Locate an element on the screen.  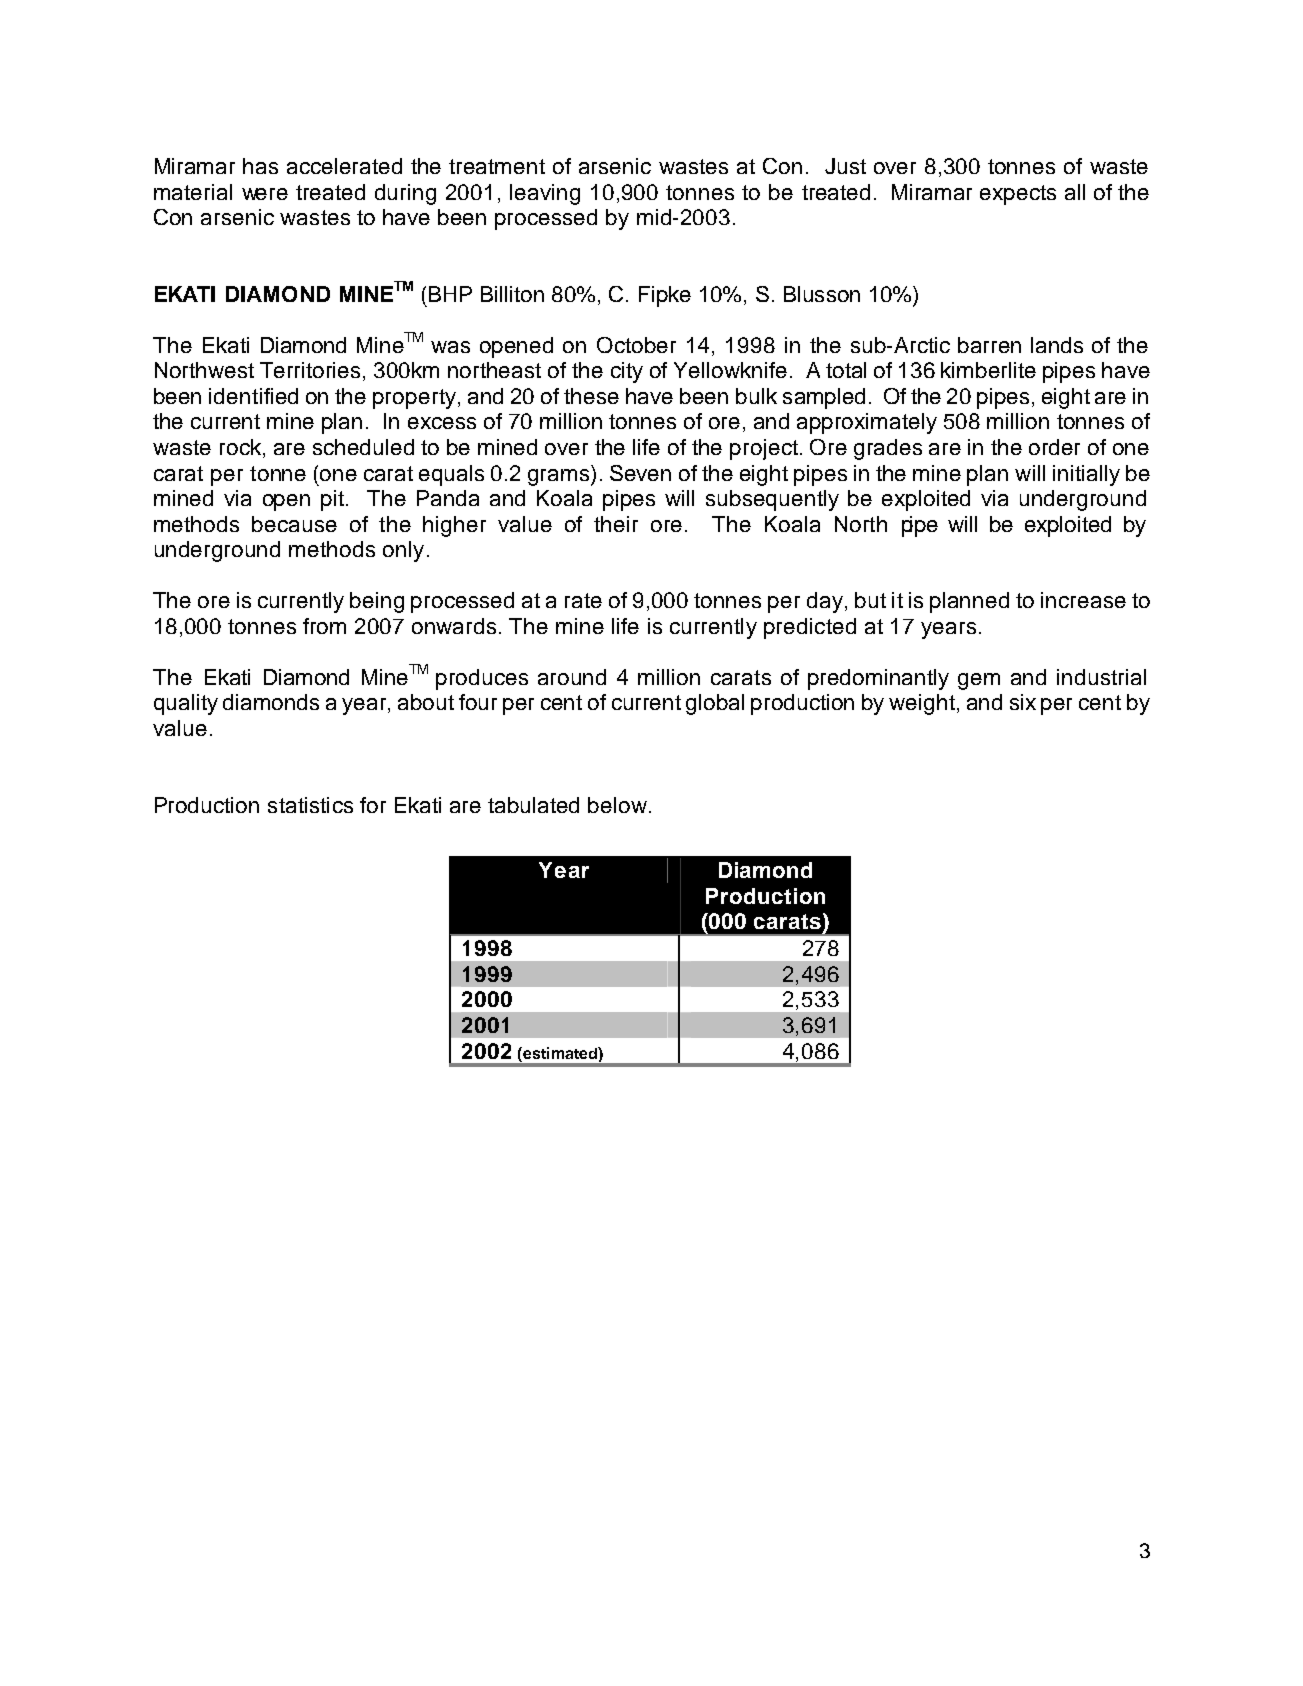
pit is located at coordinates (334, 500).
